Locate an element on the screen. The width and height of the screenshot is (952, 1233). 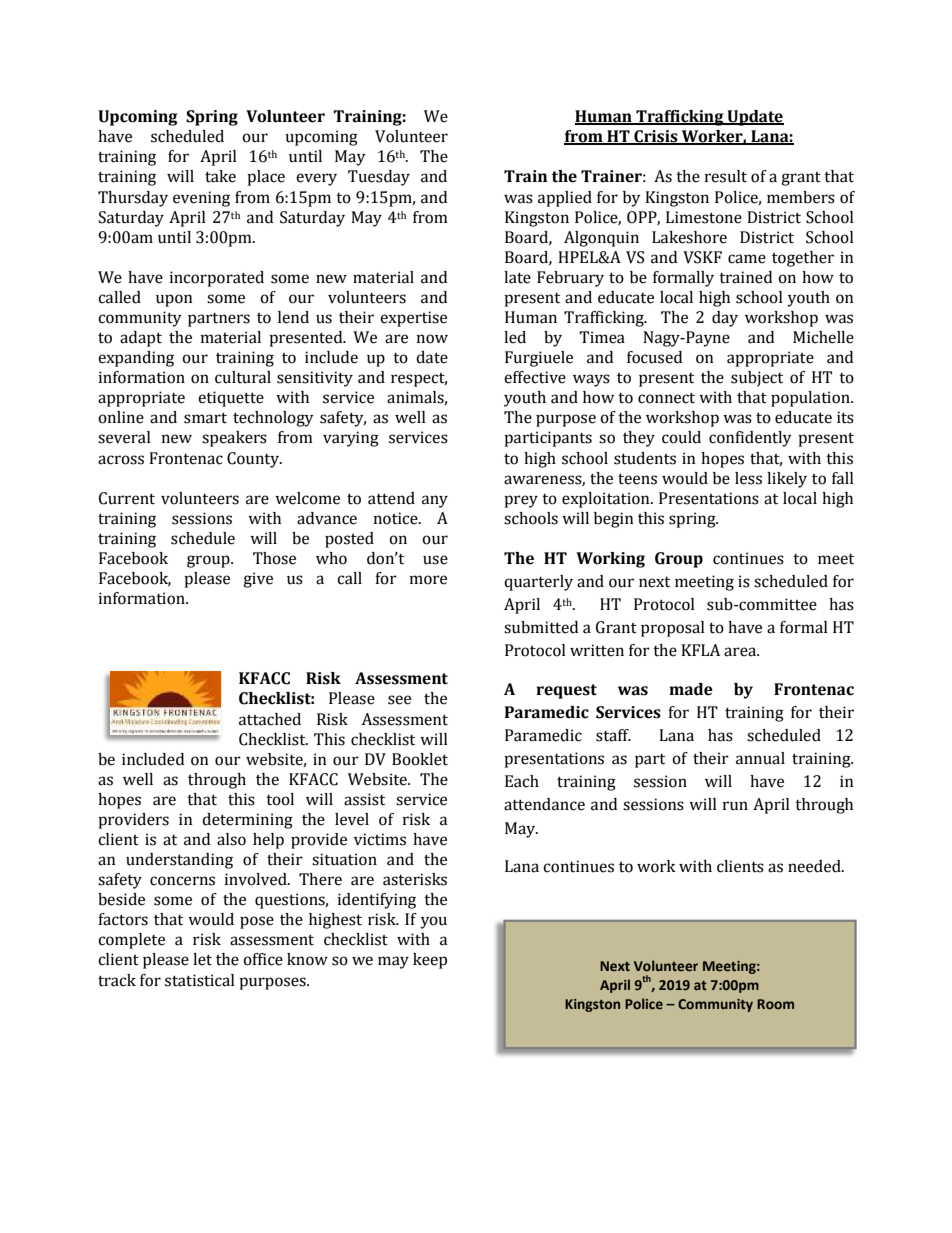
tool is located at coordinates (280, 799).
